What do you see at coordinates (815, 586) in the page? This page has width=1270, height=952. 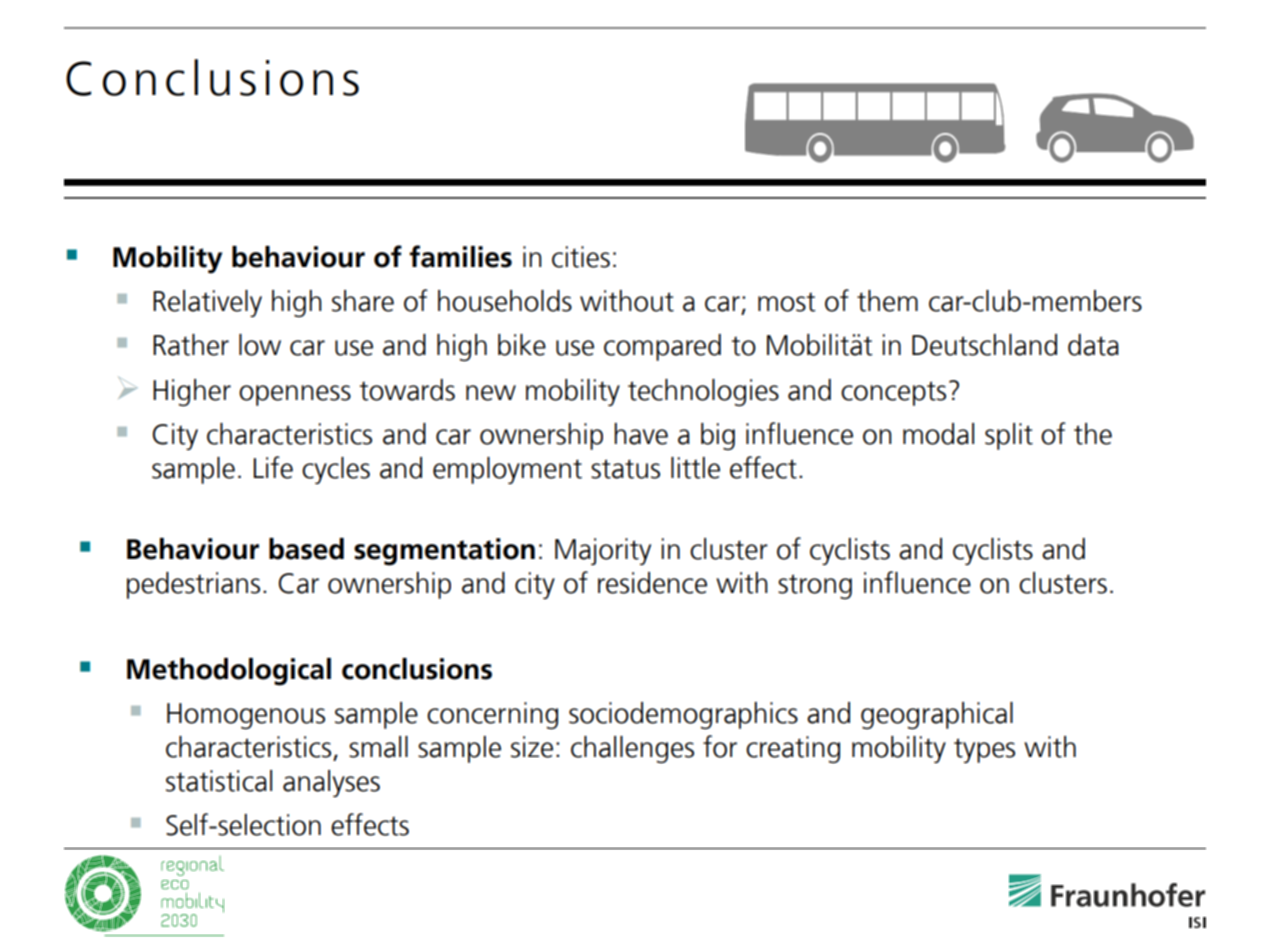 I see `strong` at bounding box center [815, 586].
